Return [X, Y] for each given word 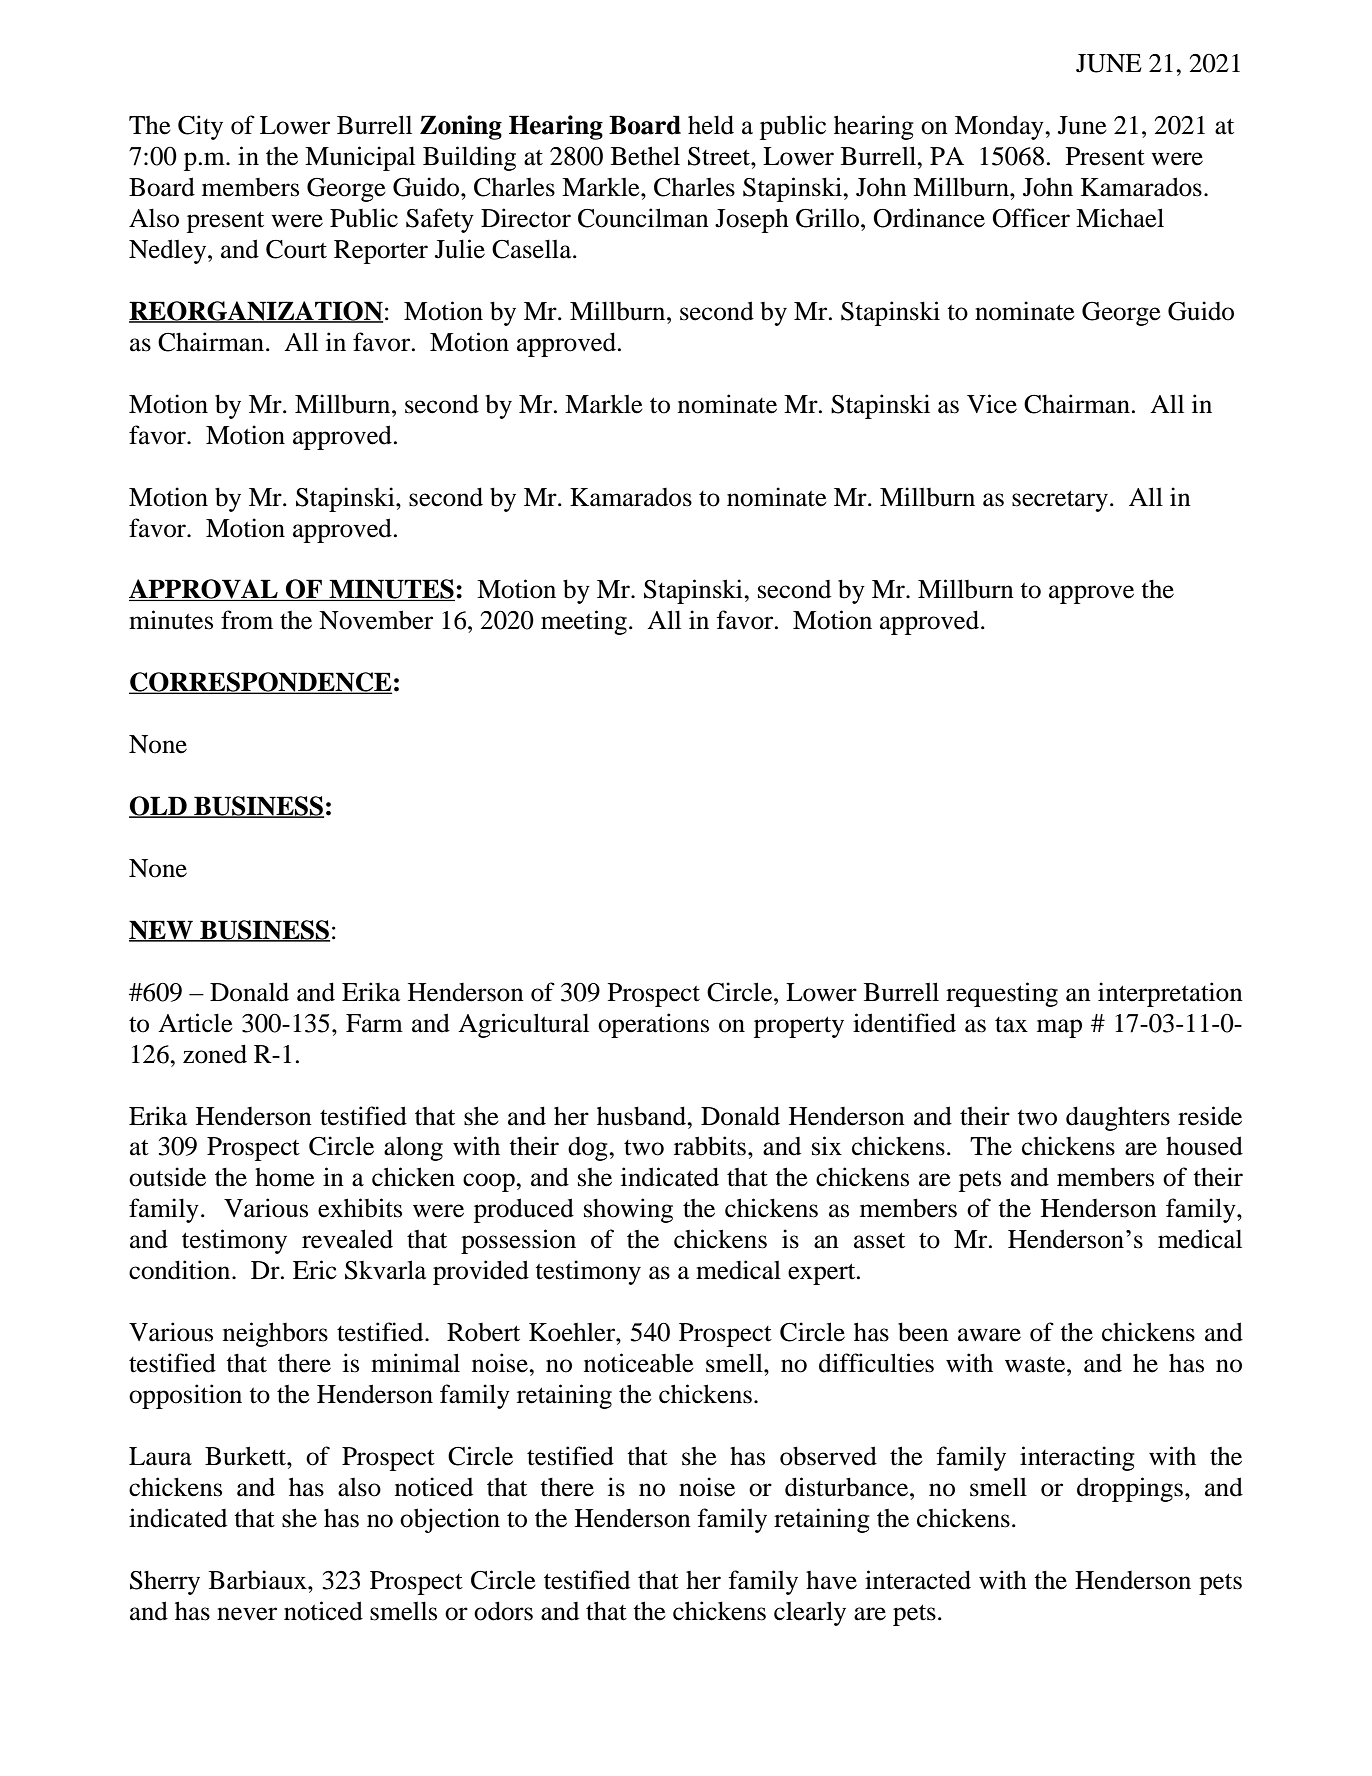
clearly [810, 1613]
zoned [215, 1054]
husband [643, 1116]
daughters [1118, 1118]
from [247, 620]
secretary [1060, 501]
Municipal [360, 158]
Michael [1120, 218]
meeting [584, 622]
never [247, 1614]
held [711, 125]
